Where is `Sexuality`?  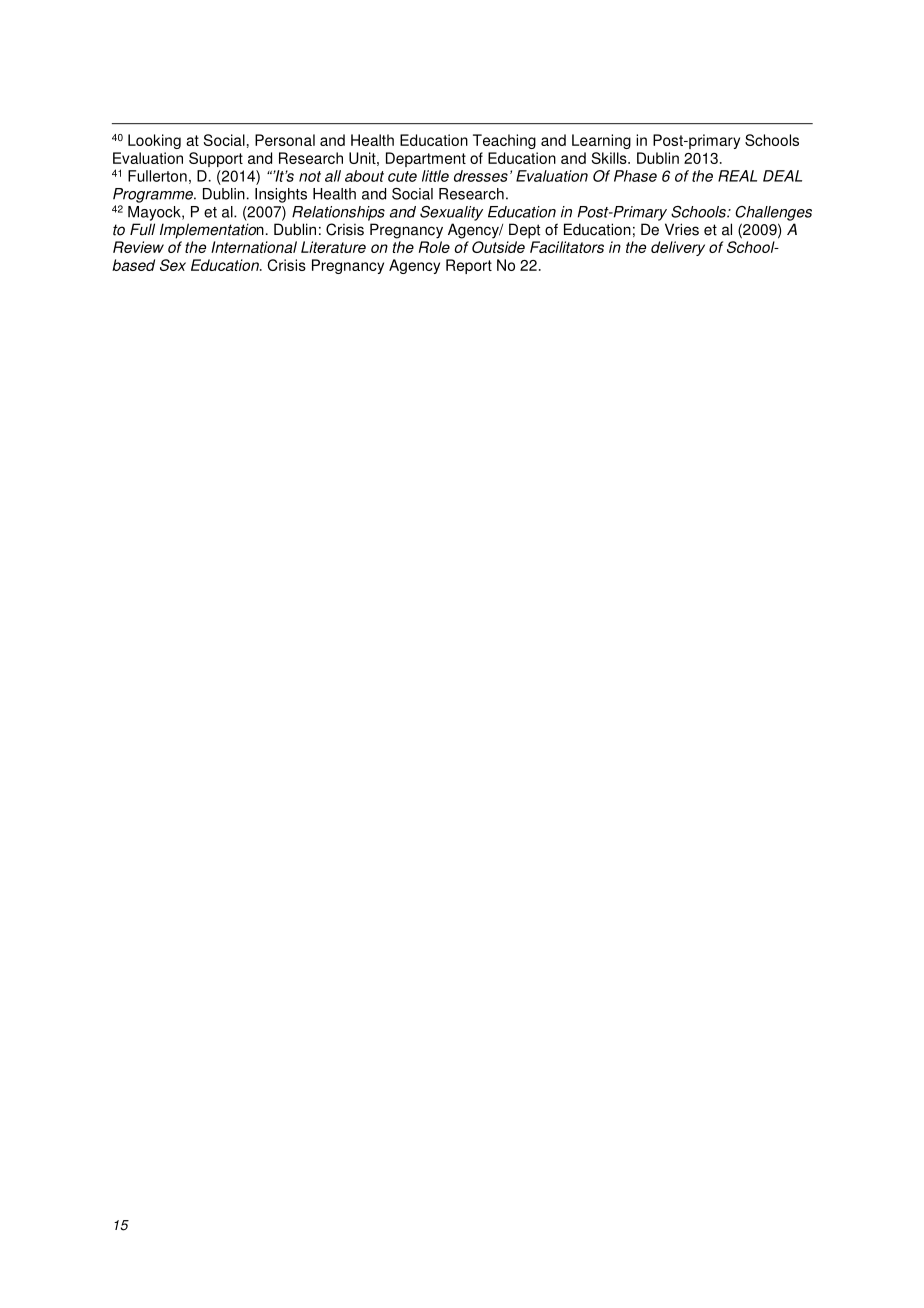
Sexuality is located at coordinates (451, 213).
